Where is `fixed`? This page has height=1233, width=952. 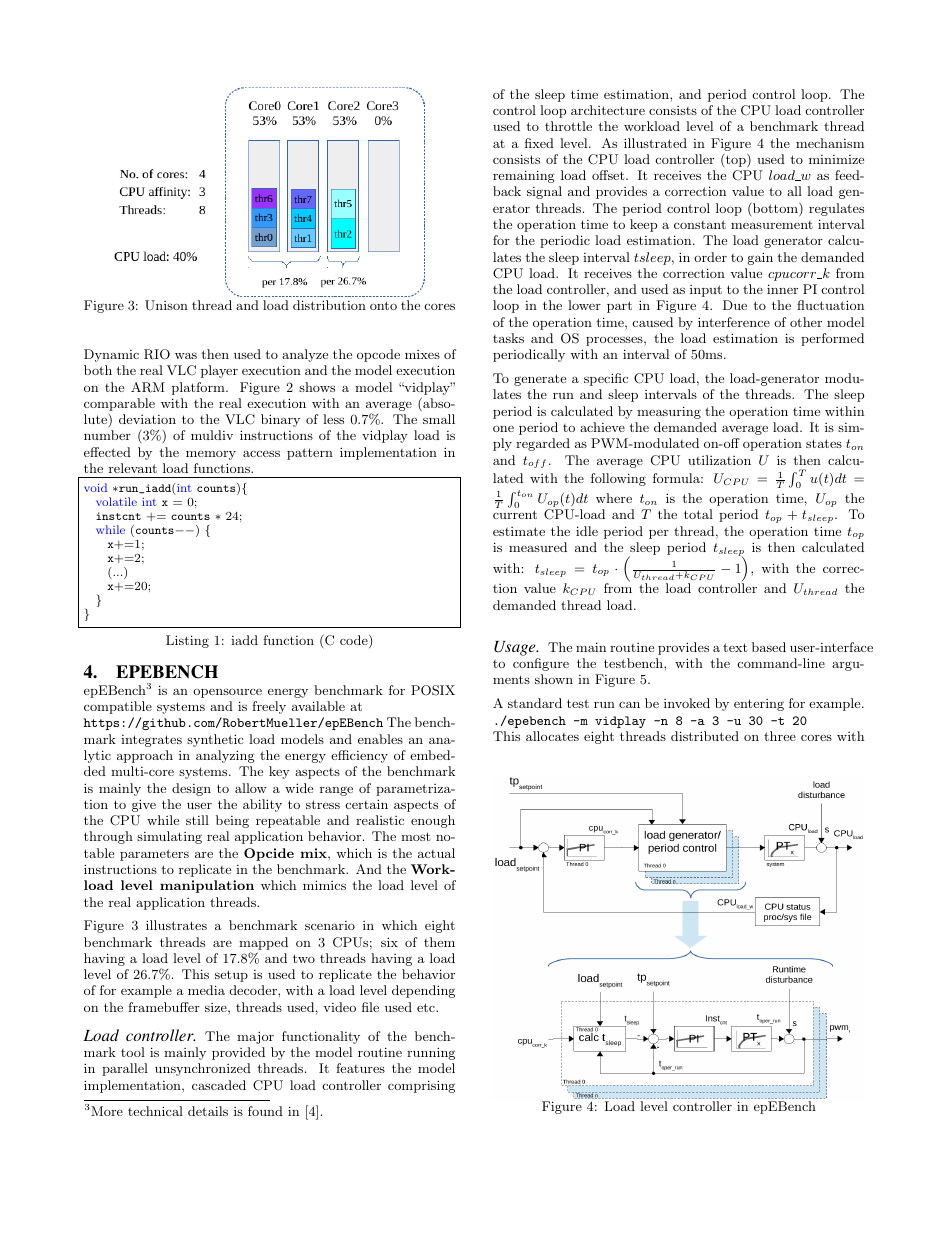
fixed is located at coordinates (539, 143).
